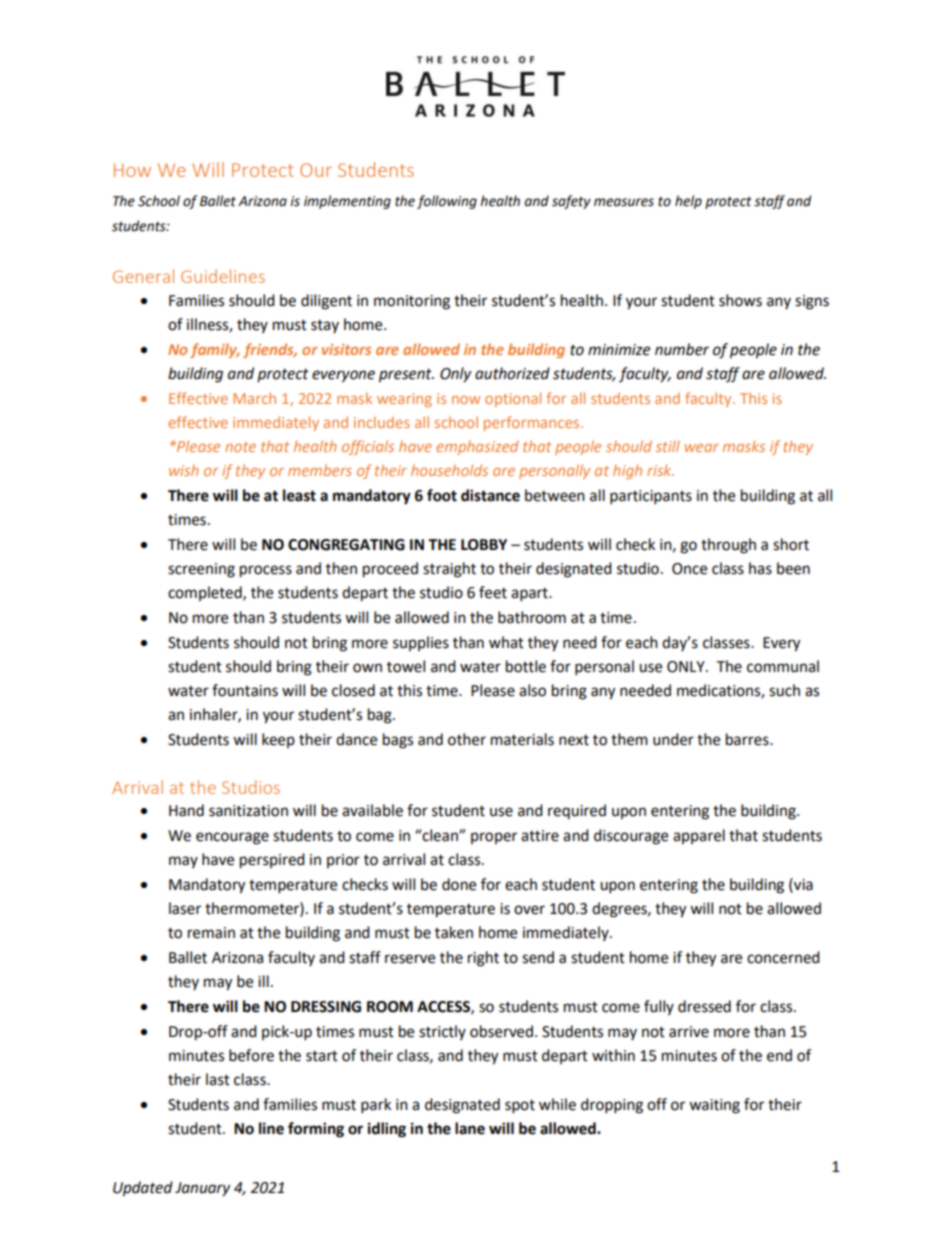  Describe the element at coordinates (278, 740) in the image. I see `keep` at that location.
